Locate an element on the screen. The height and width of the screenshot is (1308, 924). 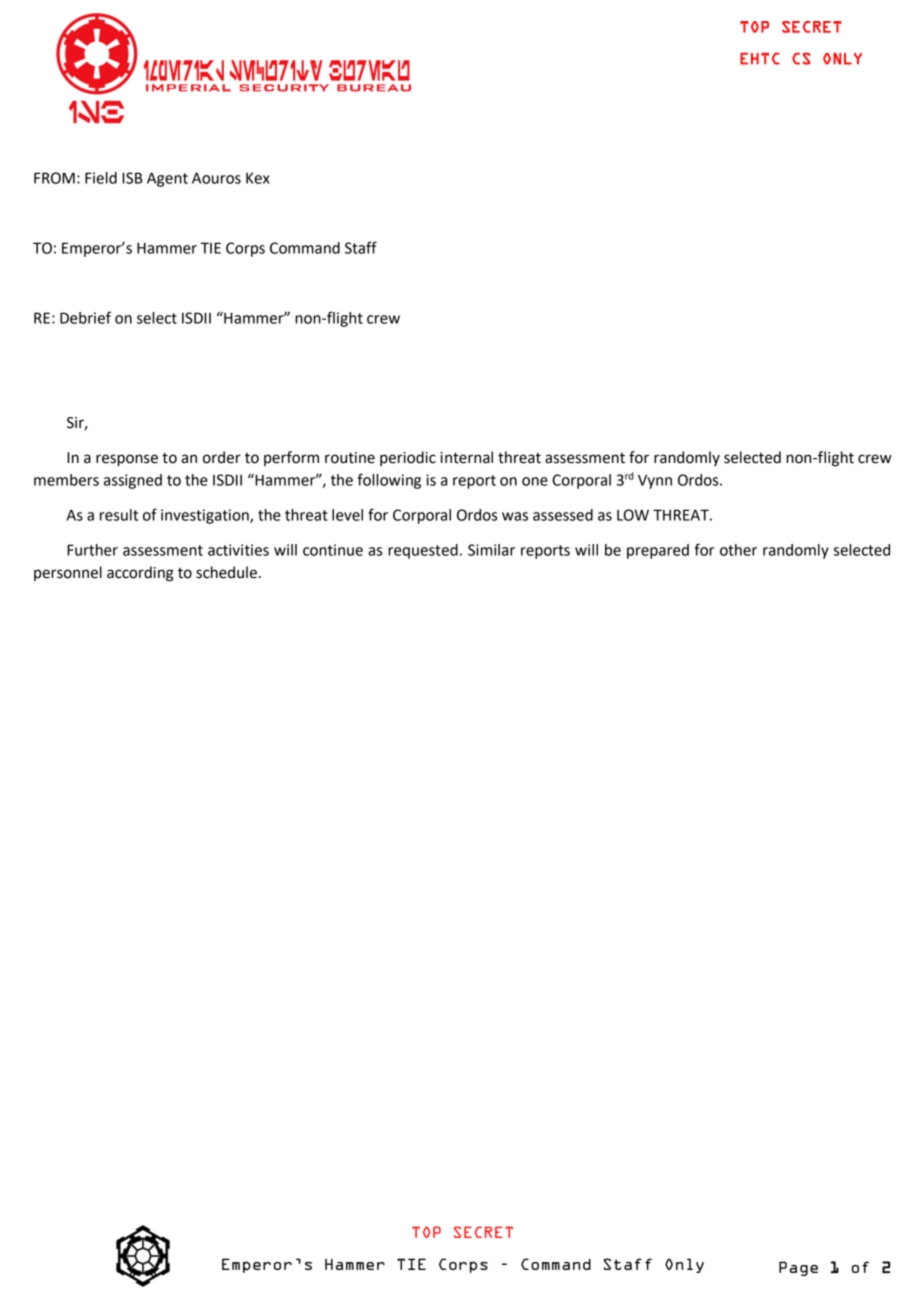
schedule is located at coordinates (226, 572).
